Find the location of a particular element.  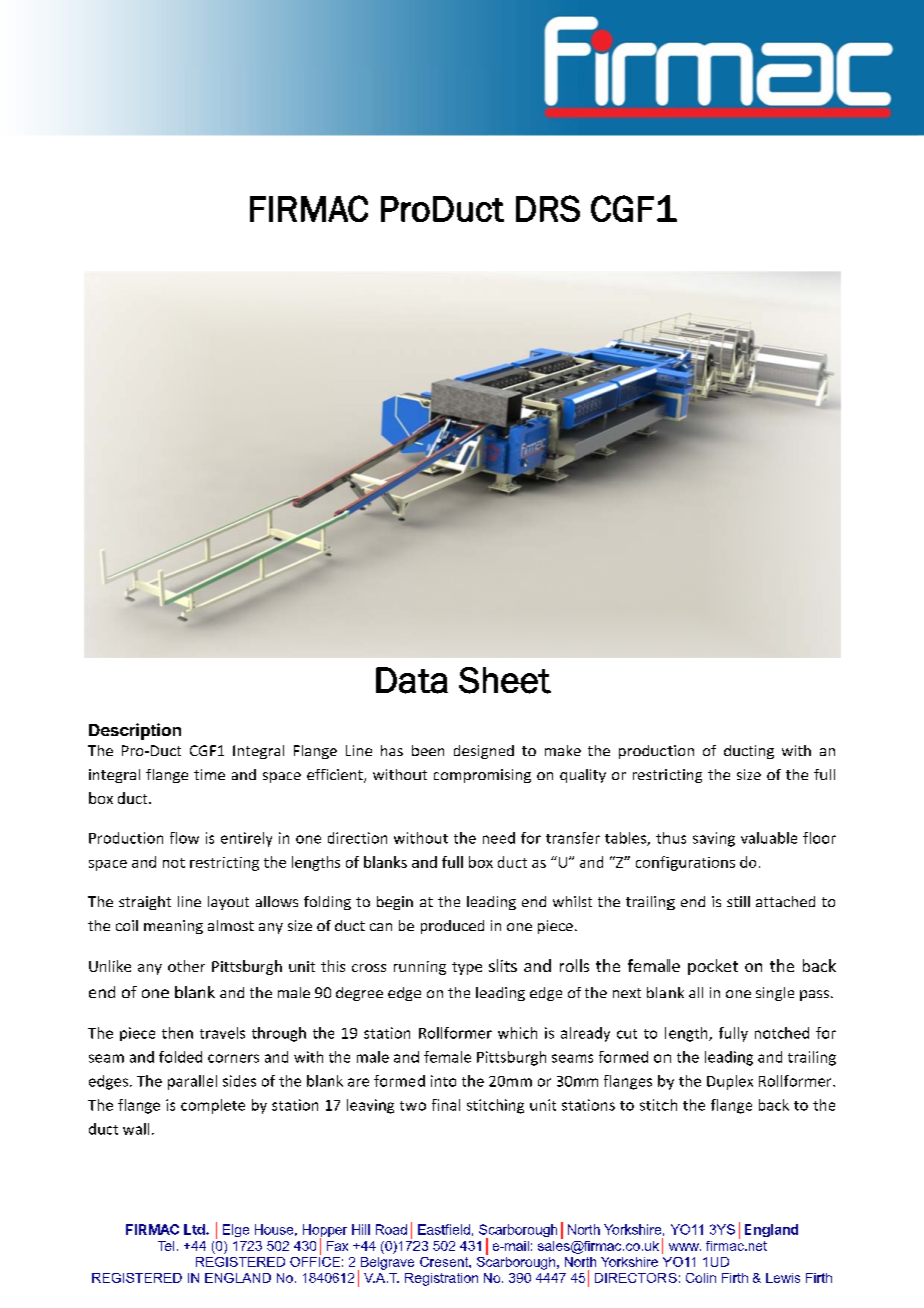

eet is located at coordinates (526, 681).
